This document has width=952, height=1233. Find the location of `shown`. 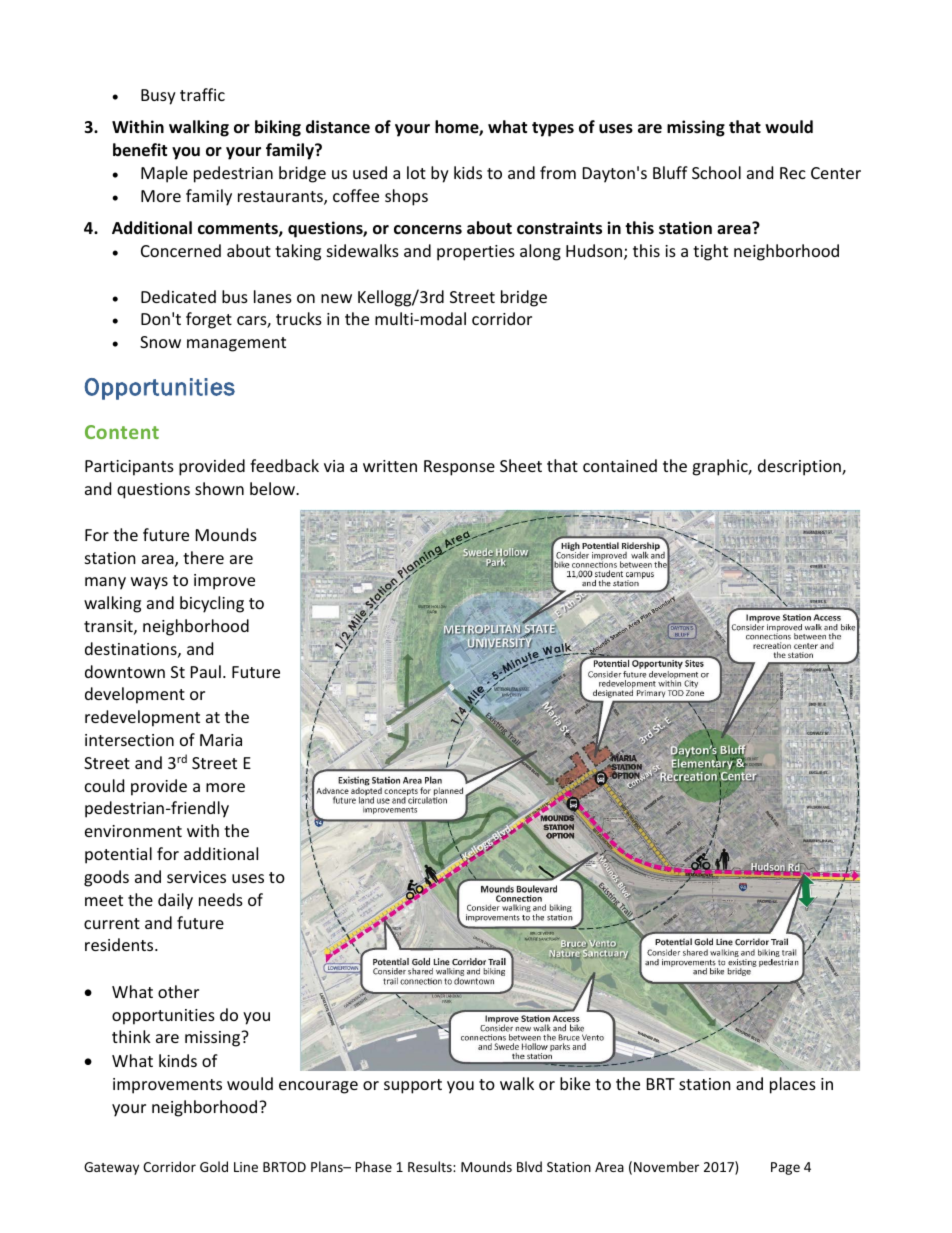

shown is located at coordinates (219, 488).
